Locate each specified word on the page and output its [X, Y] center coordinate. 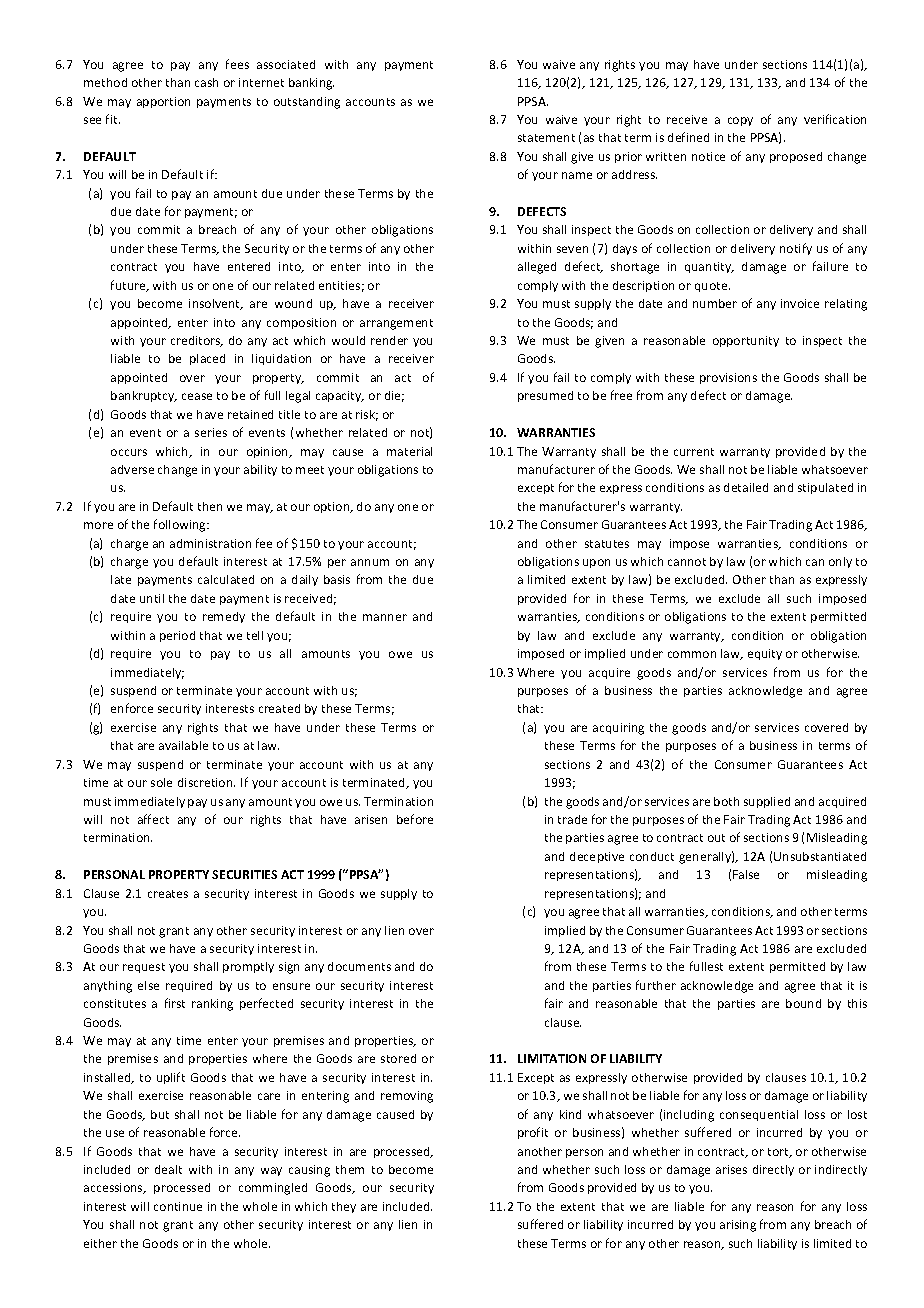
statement [546, 138]
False [746, 874]
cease [197, 396]
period [177, 636]
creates [168, 894]
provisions [728, 378]
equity [765, 654]
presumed [545, 396]
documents [359, 966]
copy [740, 121]
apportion [163, 102]
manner [385, 617]
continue [178, 1206]
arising [738, 1226]
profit [533, 1133]
